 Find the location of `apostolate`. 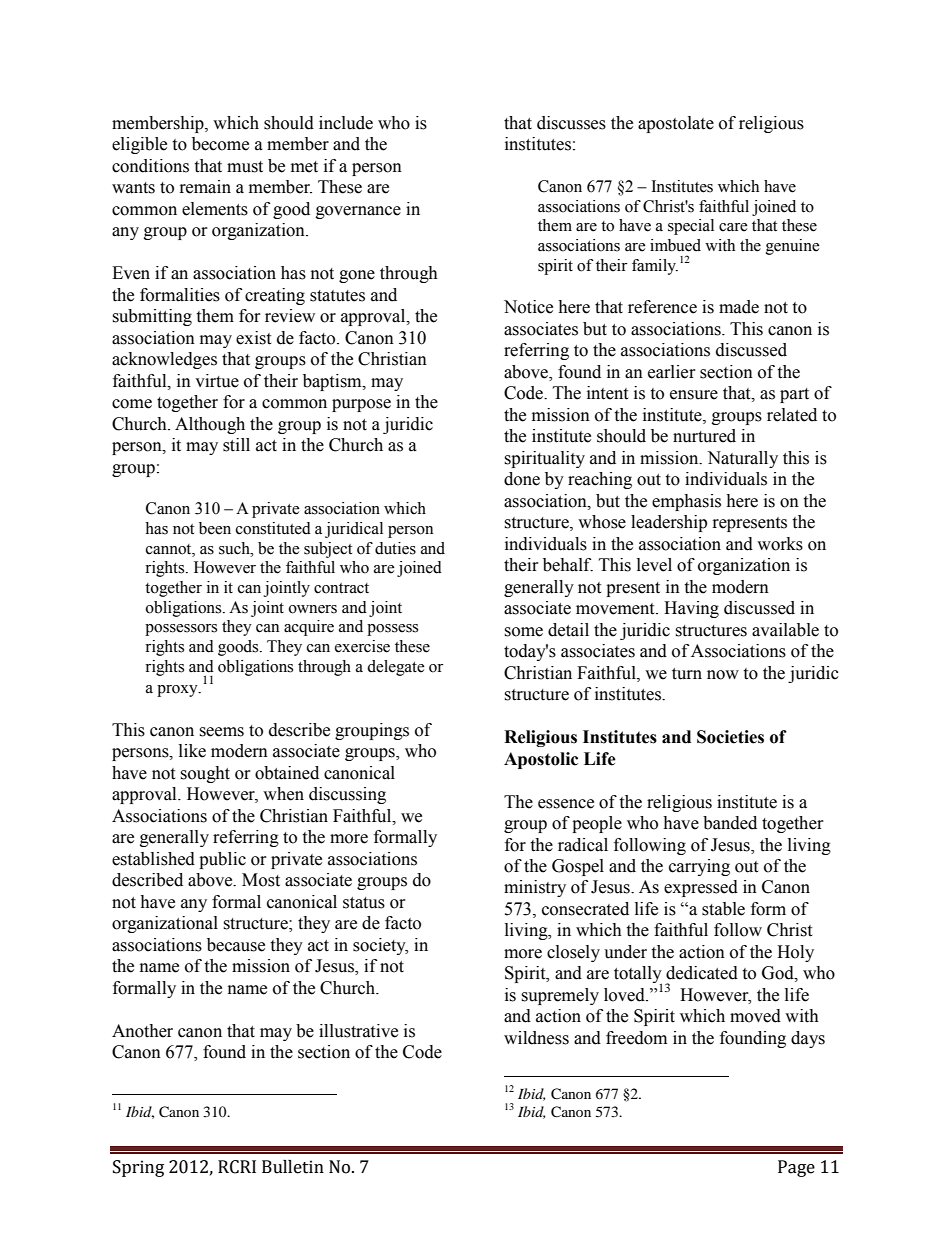

apostolate is located at coordinates (676, 124).
